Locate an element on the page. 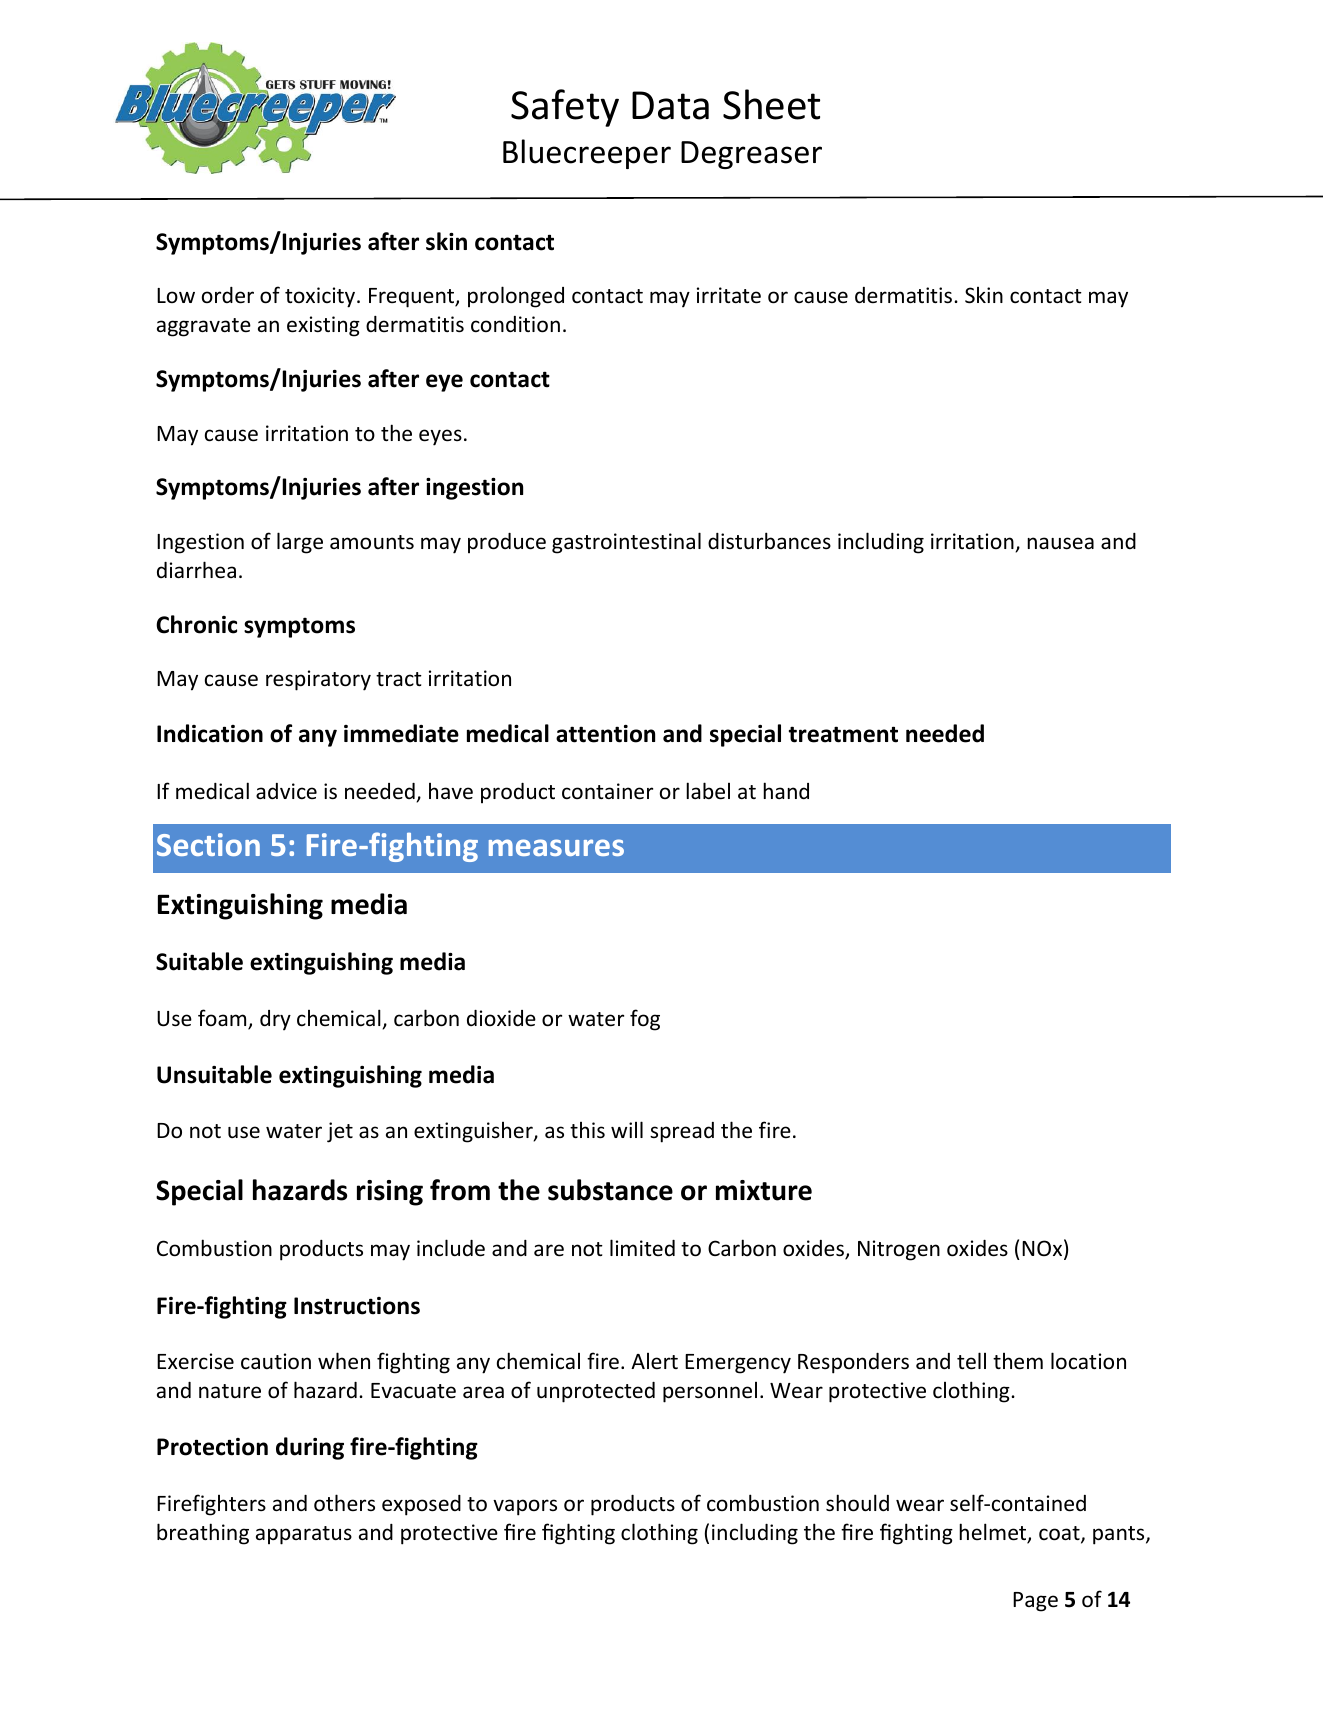 Image resolution: width=1323 pixels, height=1713 pixels. treatment is located at coordinates (843, 734).
